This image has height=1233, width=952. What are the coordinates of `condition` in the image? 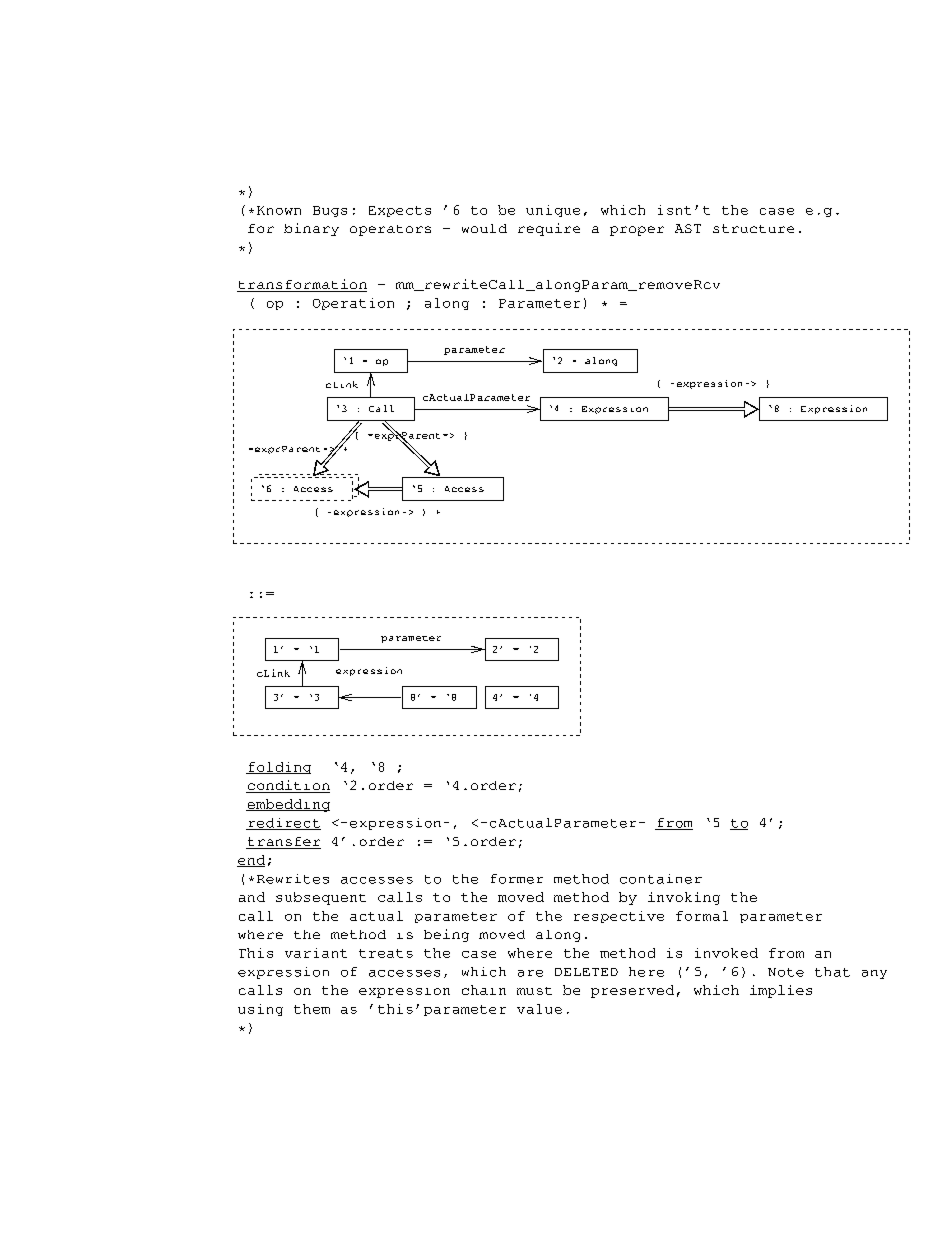 It's located at (288, 786).
